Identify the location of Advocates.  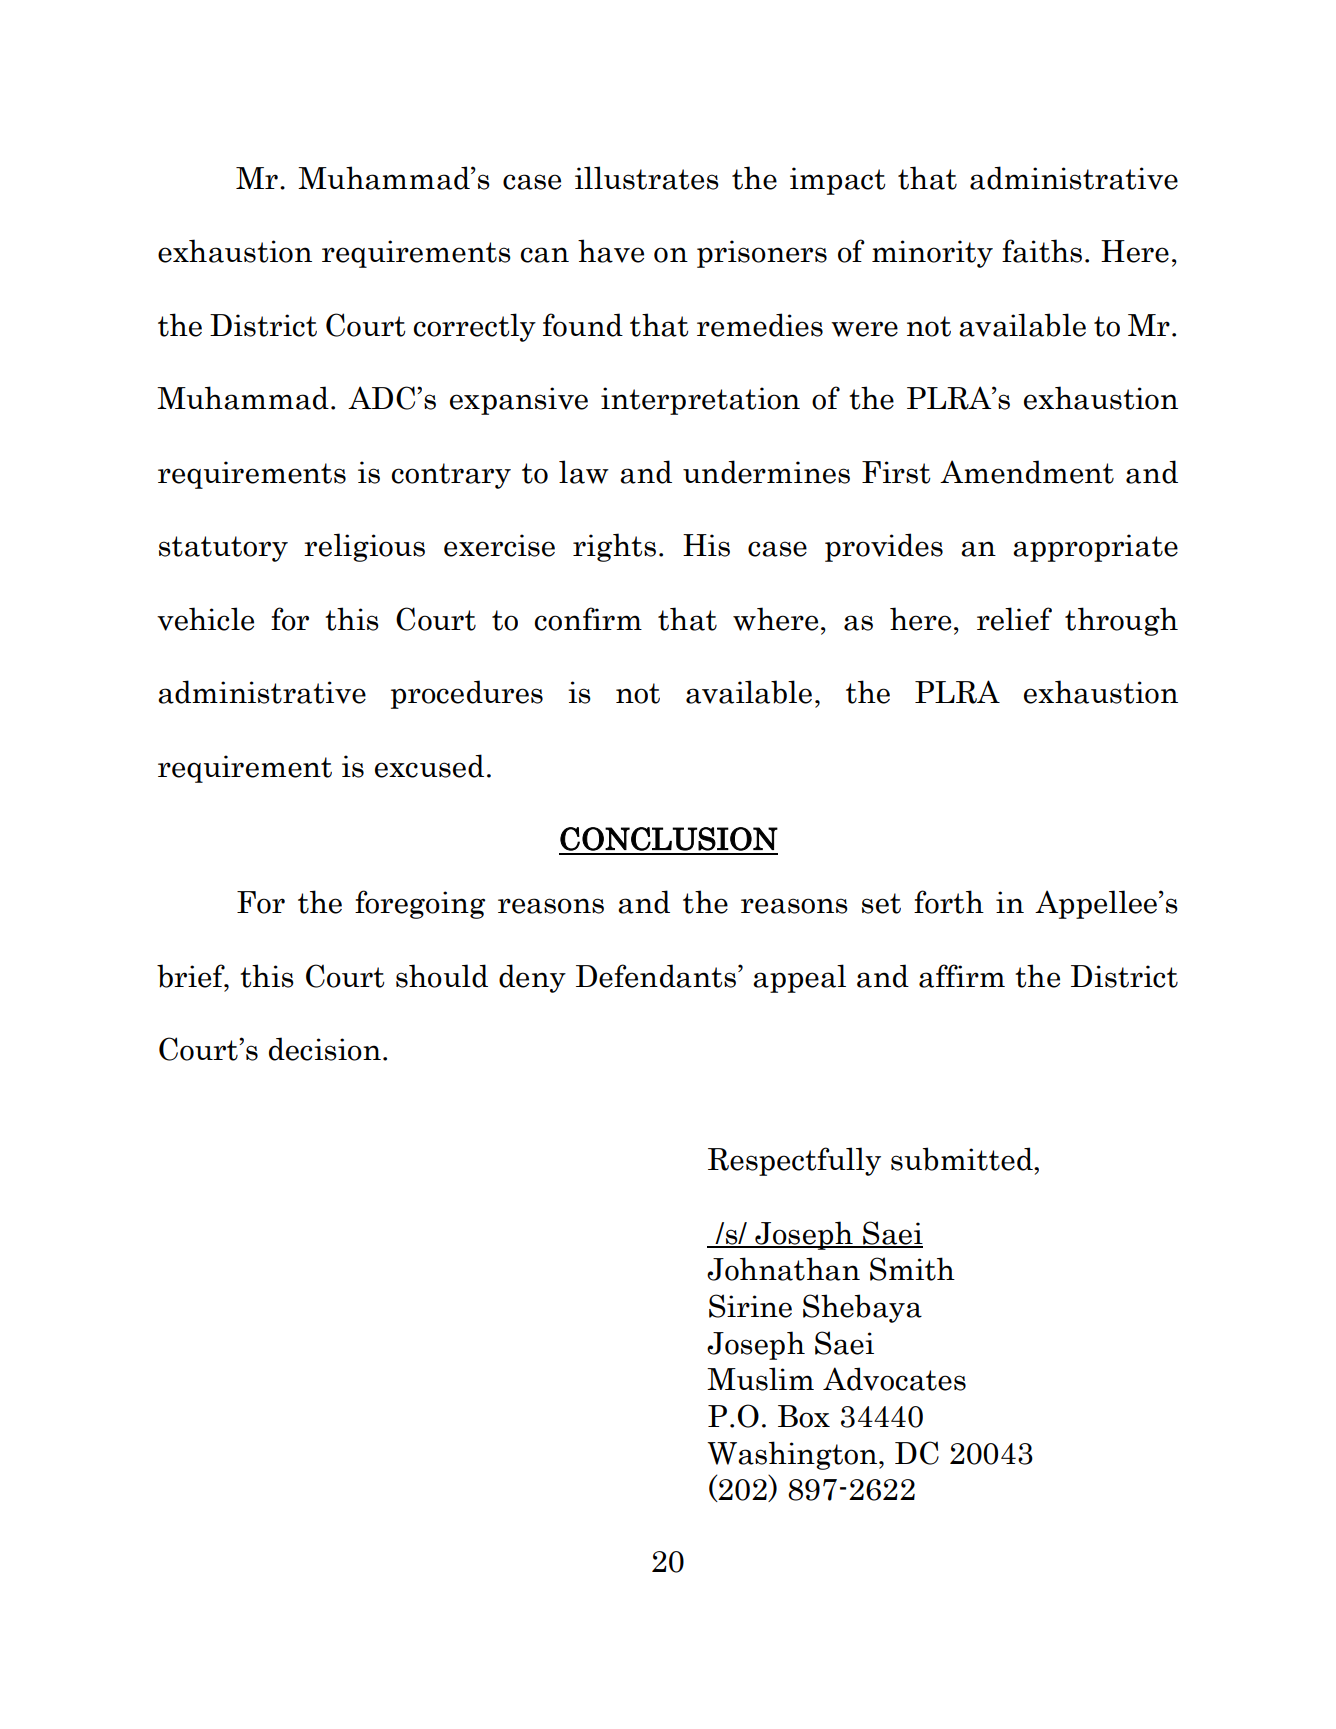
(894, 1379).
